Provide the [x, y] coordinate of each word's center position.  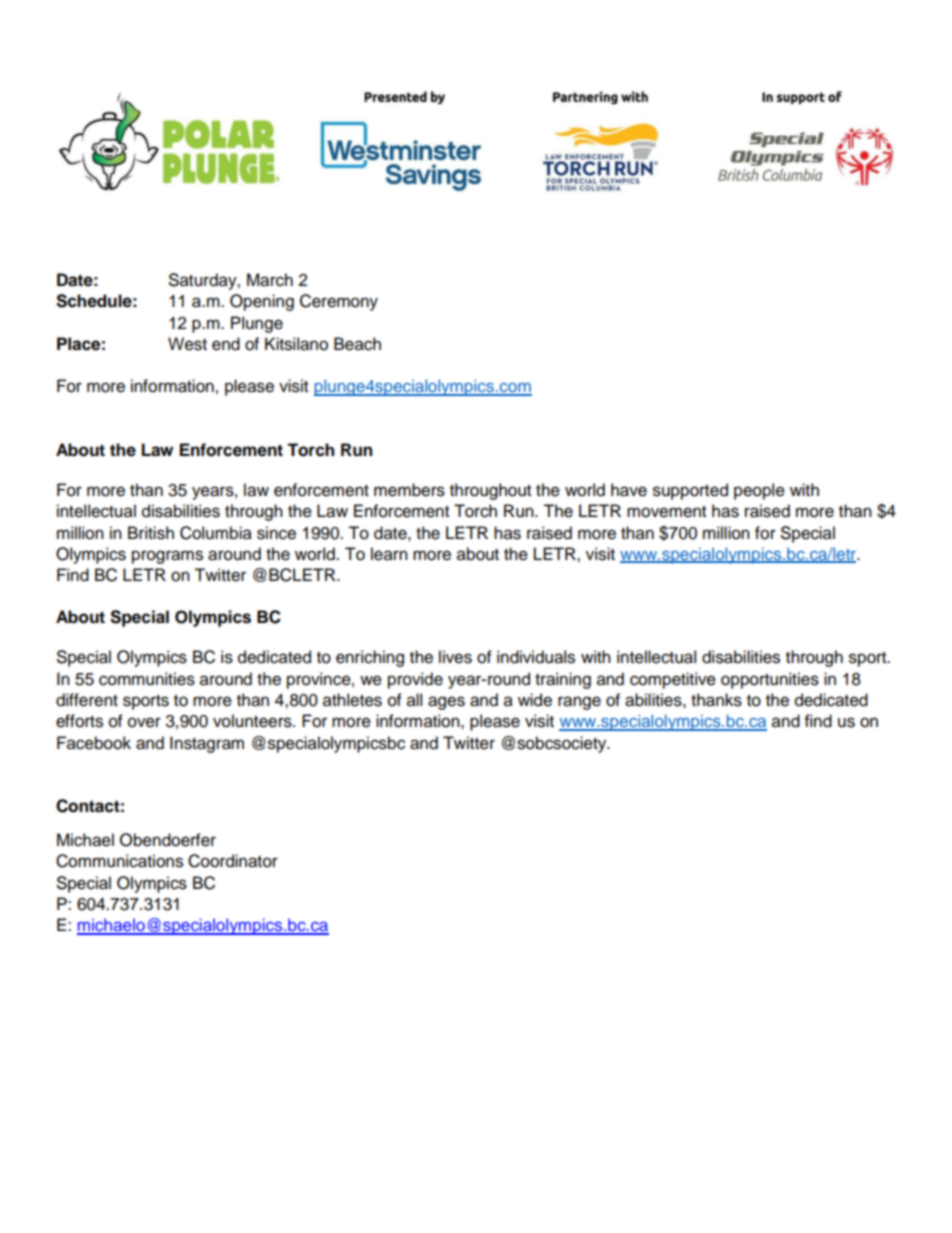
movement [666, 512]
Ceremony [339, 302]
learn [389, 554]
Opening [262, 302]
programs [167, 557]
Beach [357, 344]
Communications [119, 861]
